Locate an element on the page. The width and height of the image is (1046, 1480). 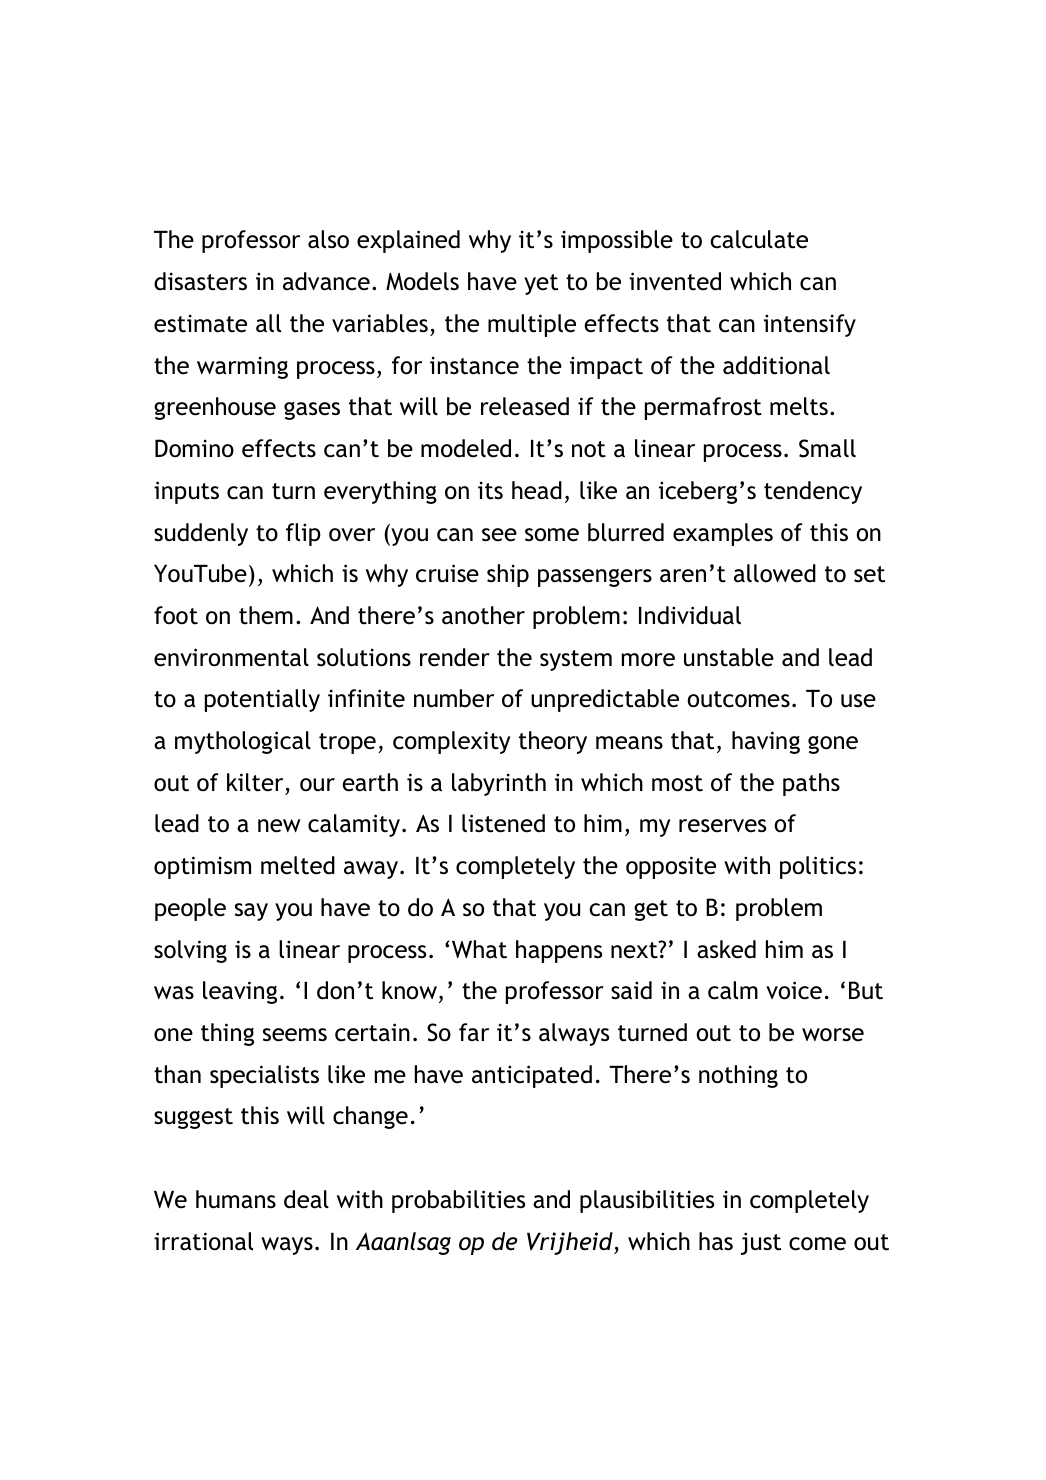
politics is located at coordinates (818, 867).
